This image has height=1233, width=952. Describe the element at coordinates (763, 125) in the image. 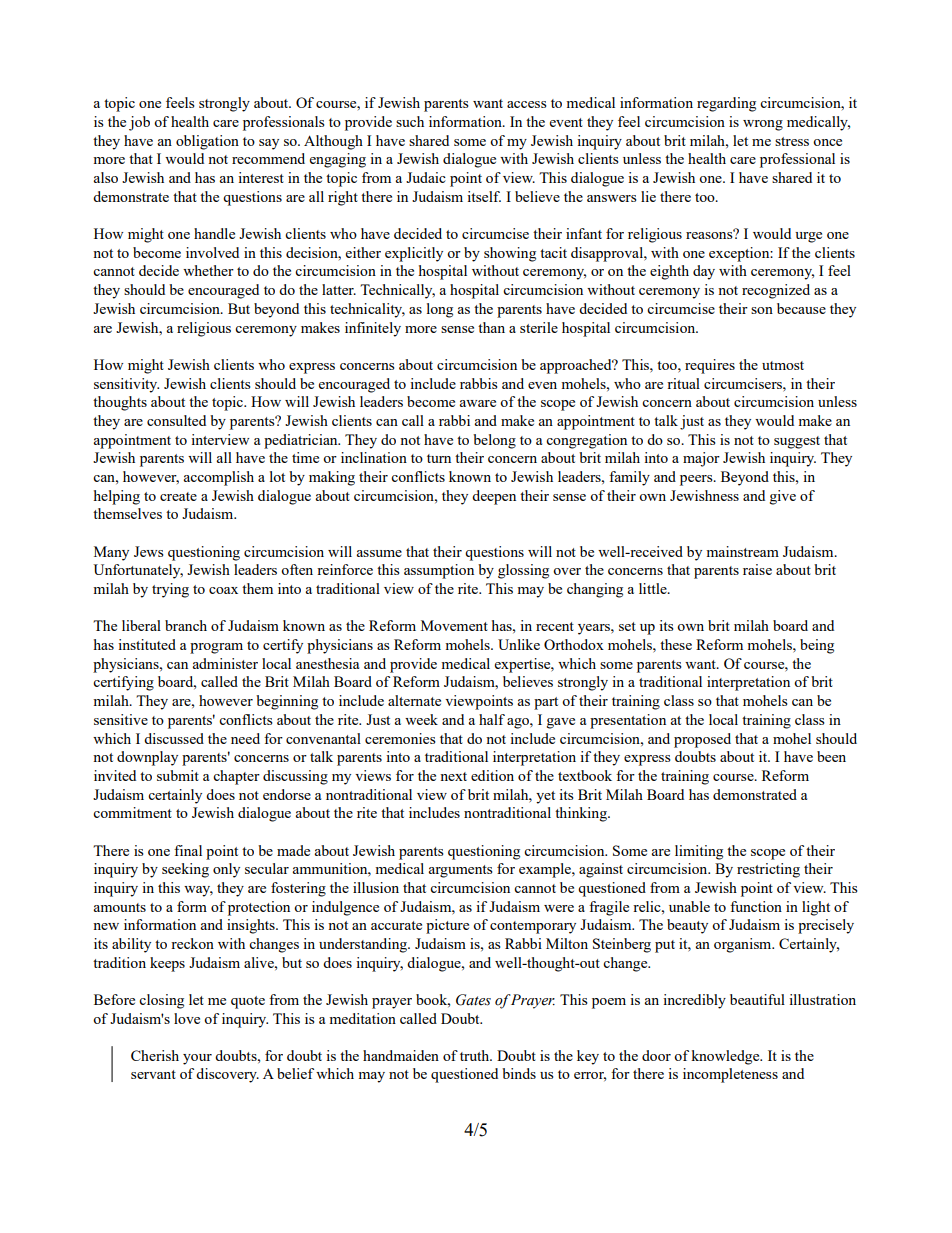

I see `wrong` at that location.
